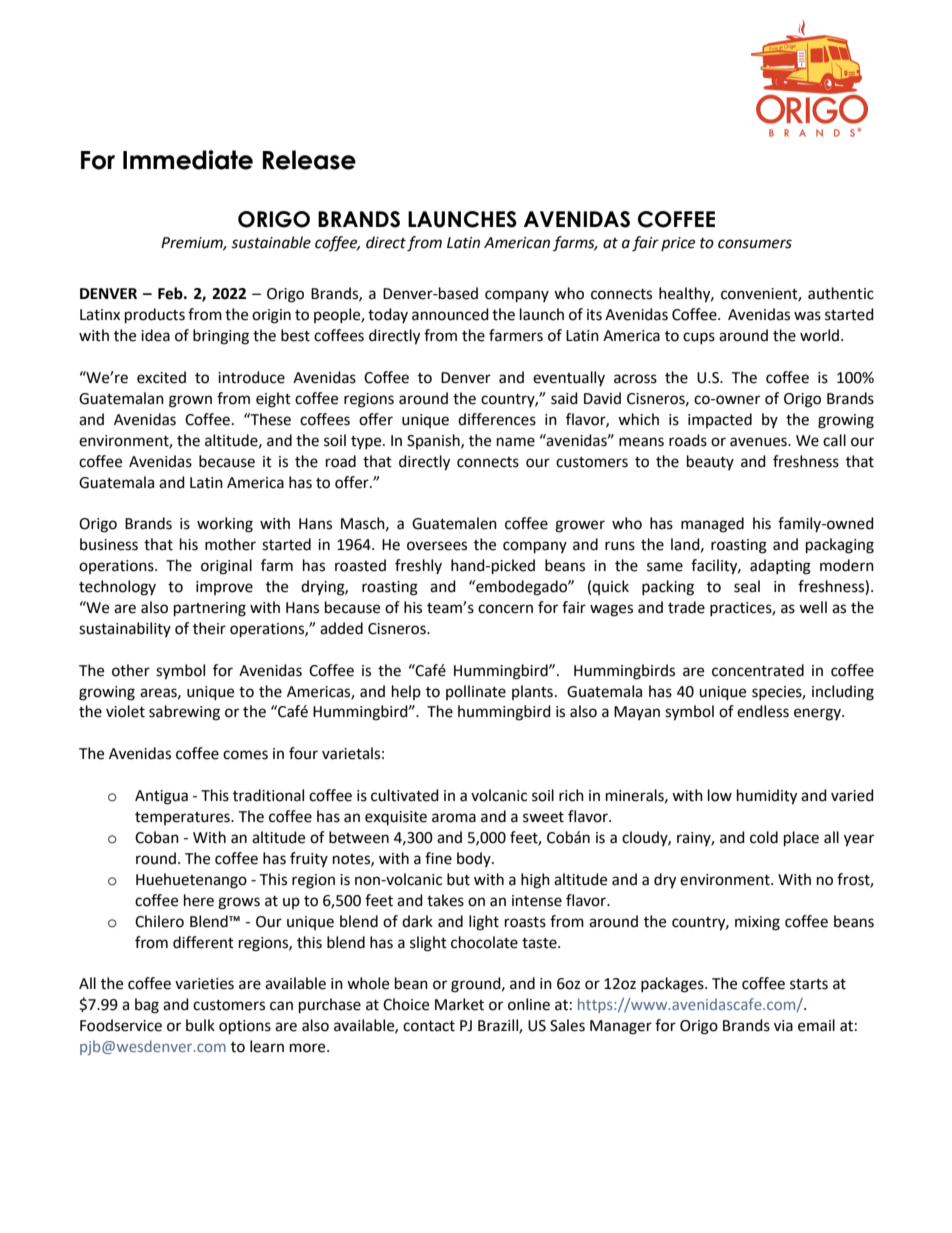 The image size is (952, 1233). Describe the element at coordinates (755, 244) in the screenshot. I see `consumers` at that location.
